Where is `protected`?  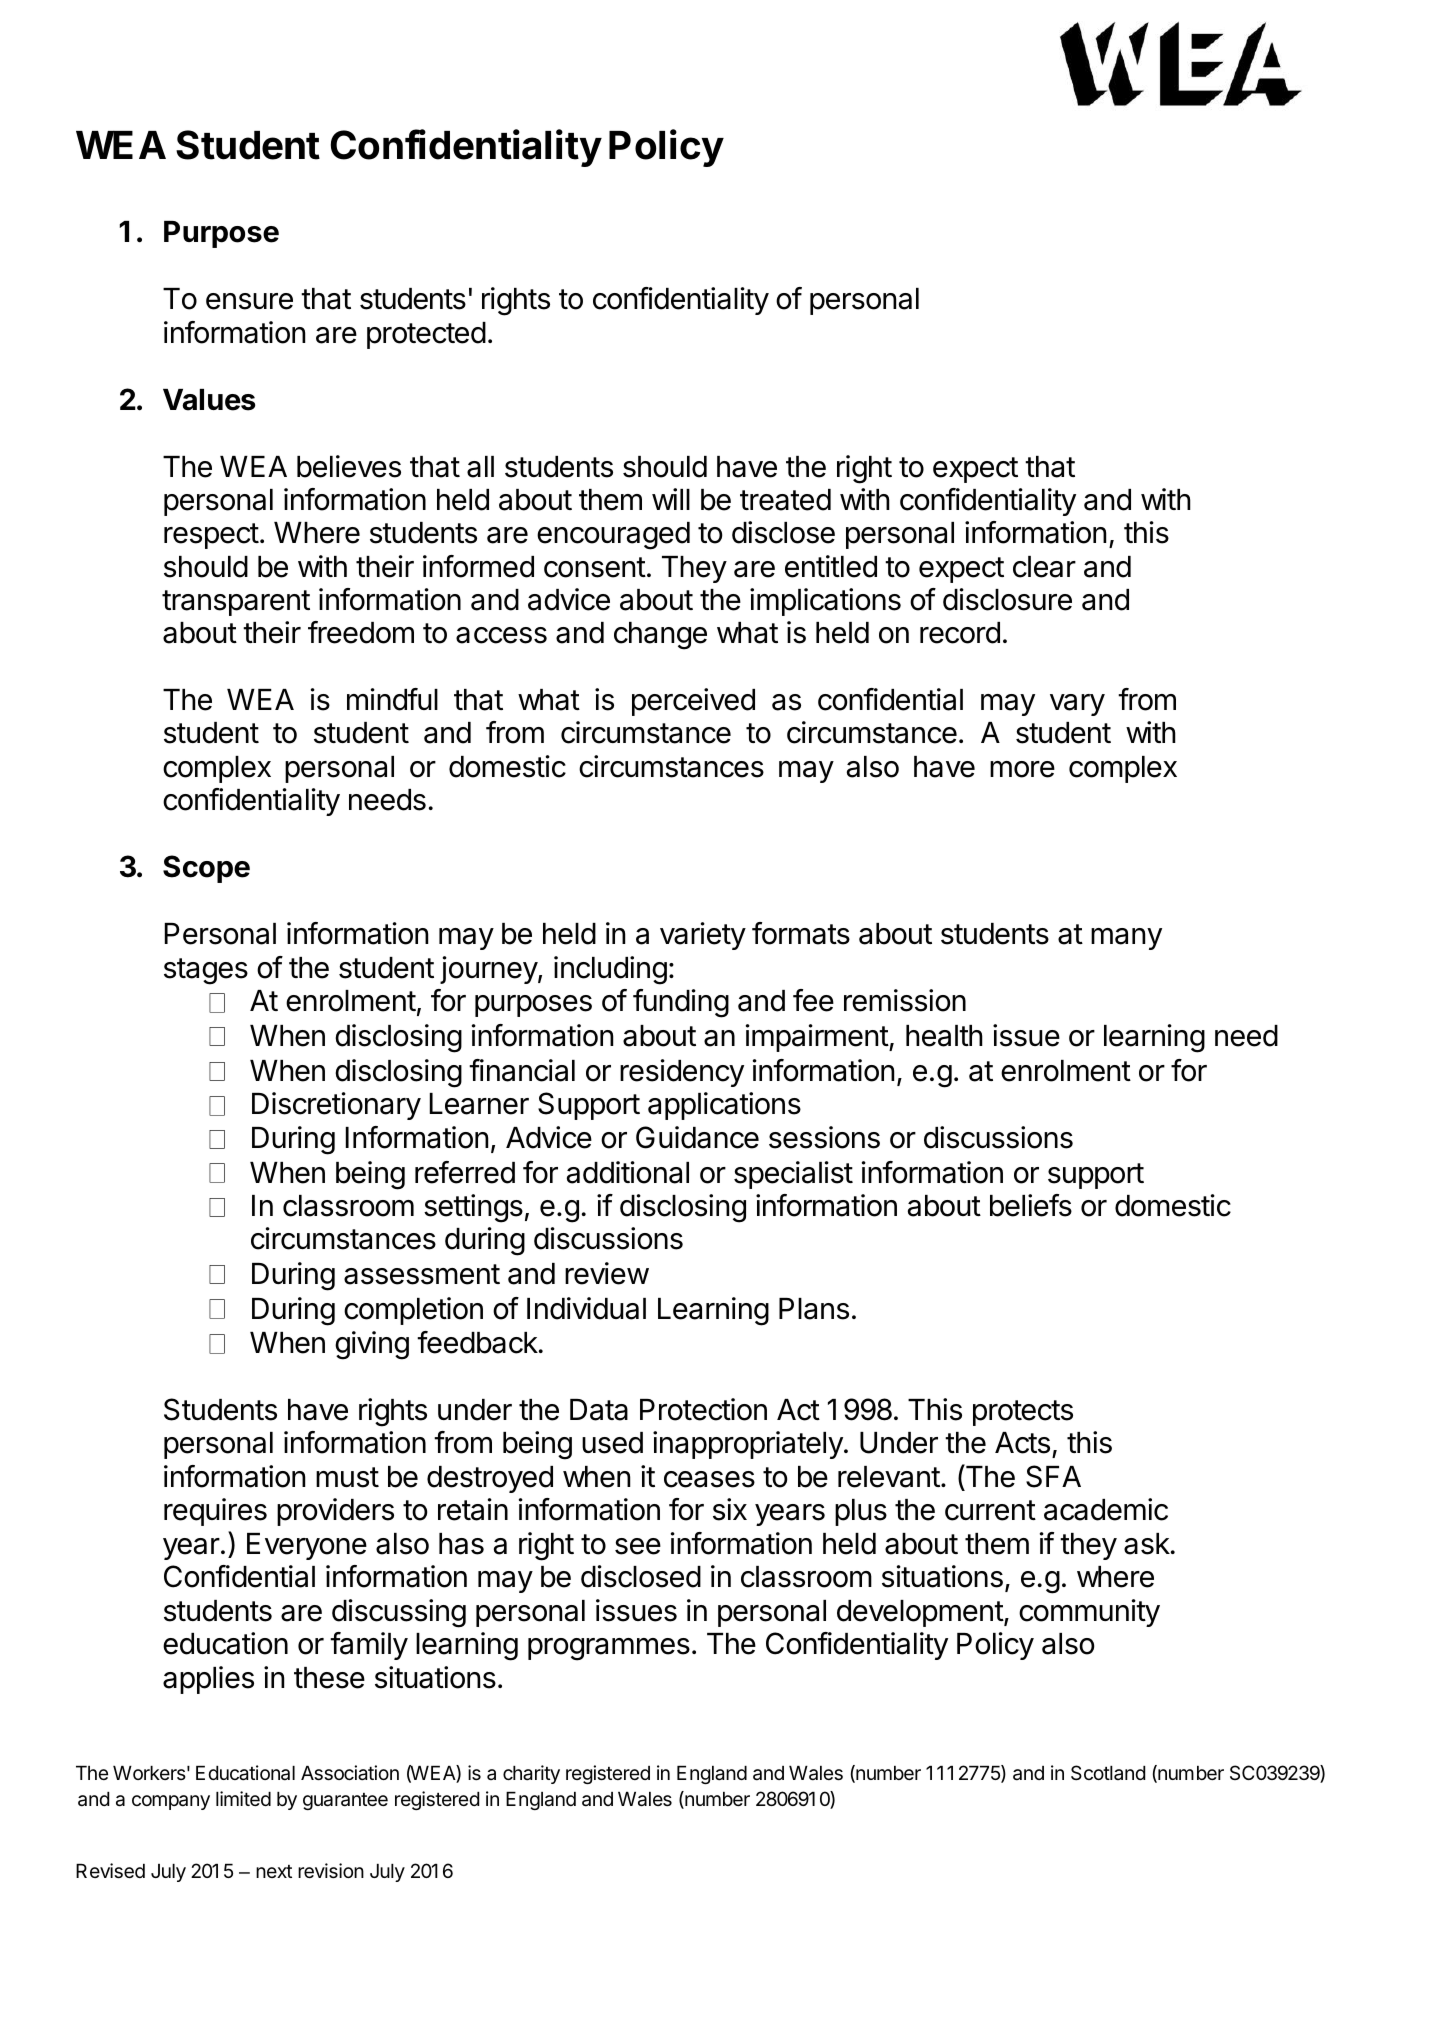 protected is located at coordinates (426, 335).
